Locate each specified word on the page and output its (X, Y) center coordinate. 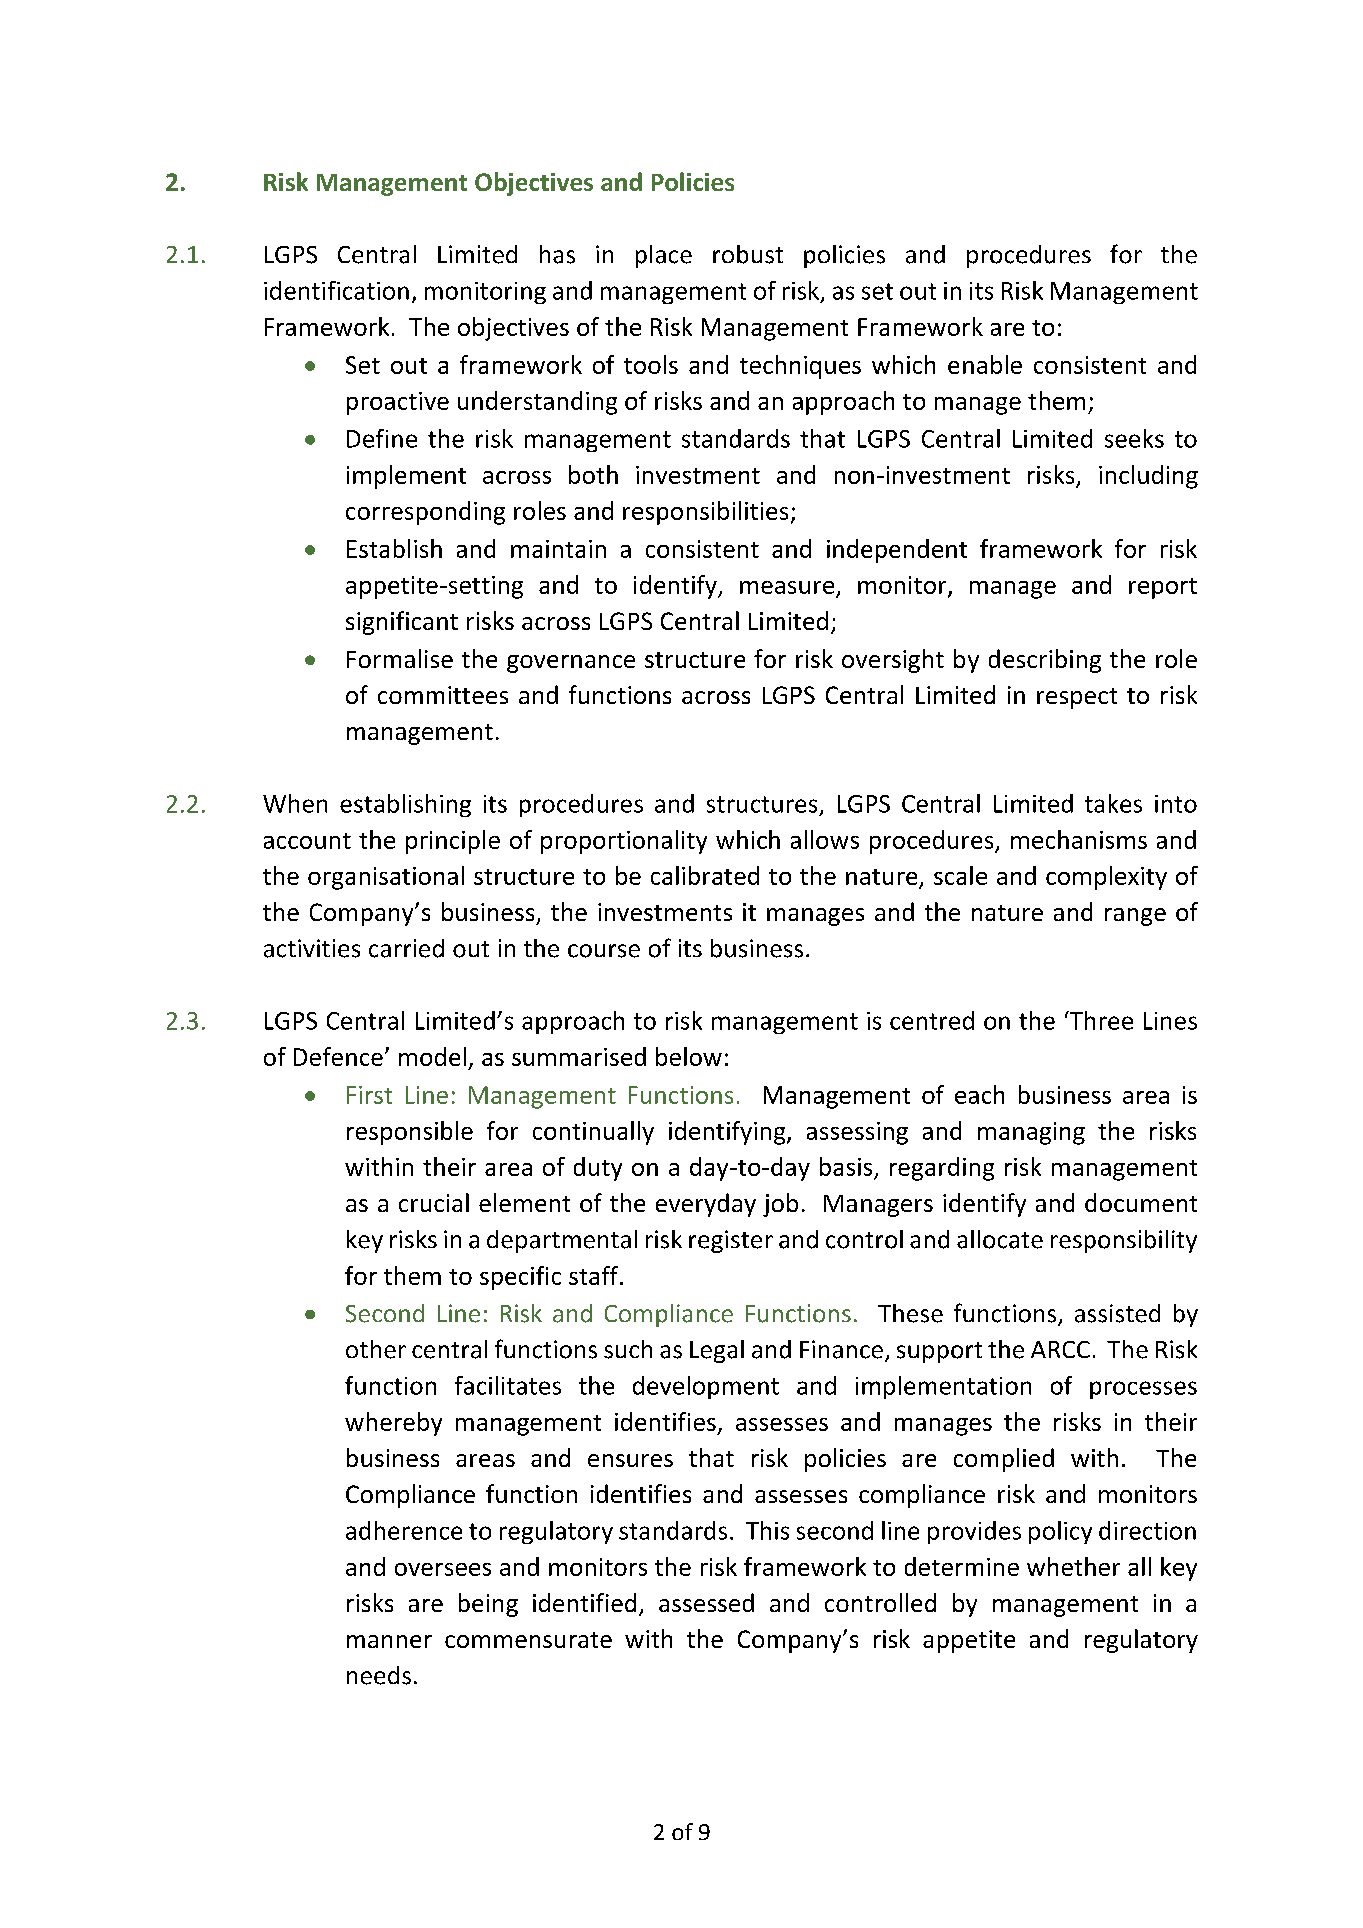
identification (336, 290)
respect (1077, 698)
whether (1073, 1566)
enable (985, 364)
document (1141, 1202)
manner (389, 1641)
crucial (434, 1202)
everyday (706, 1205)
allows (825, 839)
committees (443, 695)
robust (748, 254)
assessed (706, 1602)
